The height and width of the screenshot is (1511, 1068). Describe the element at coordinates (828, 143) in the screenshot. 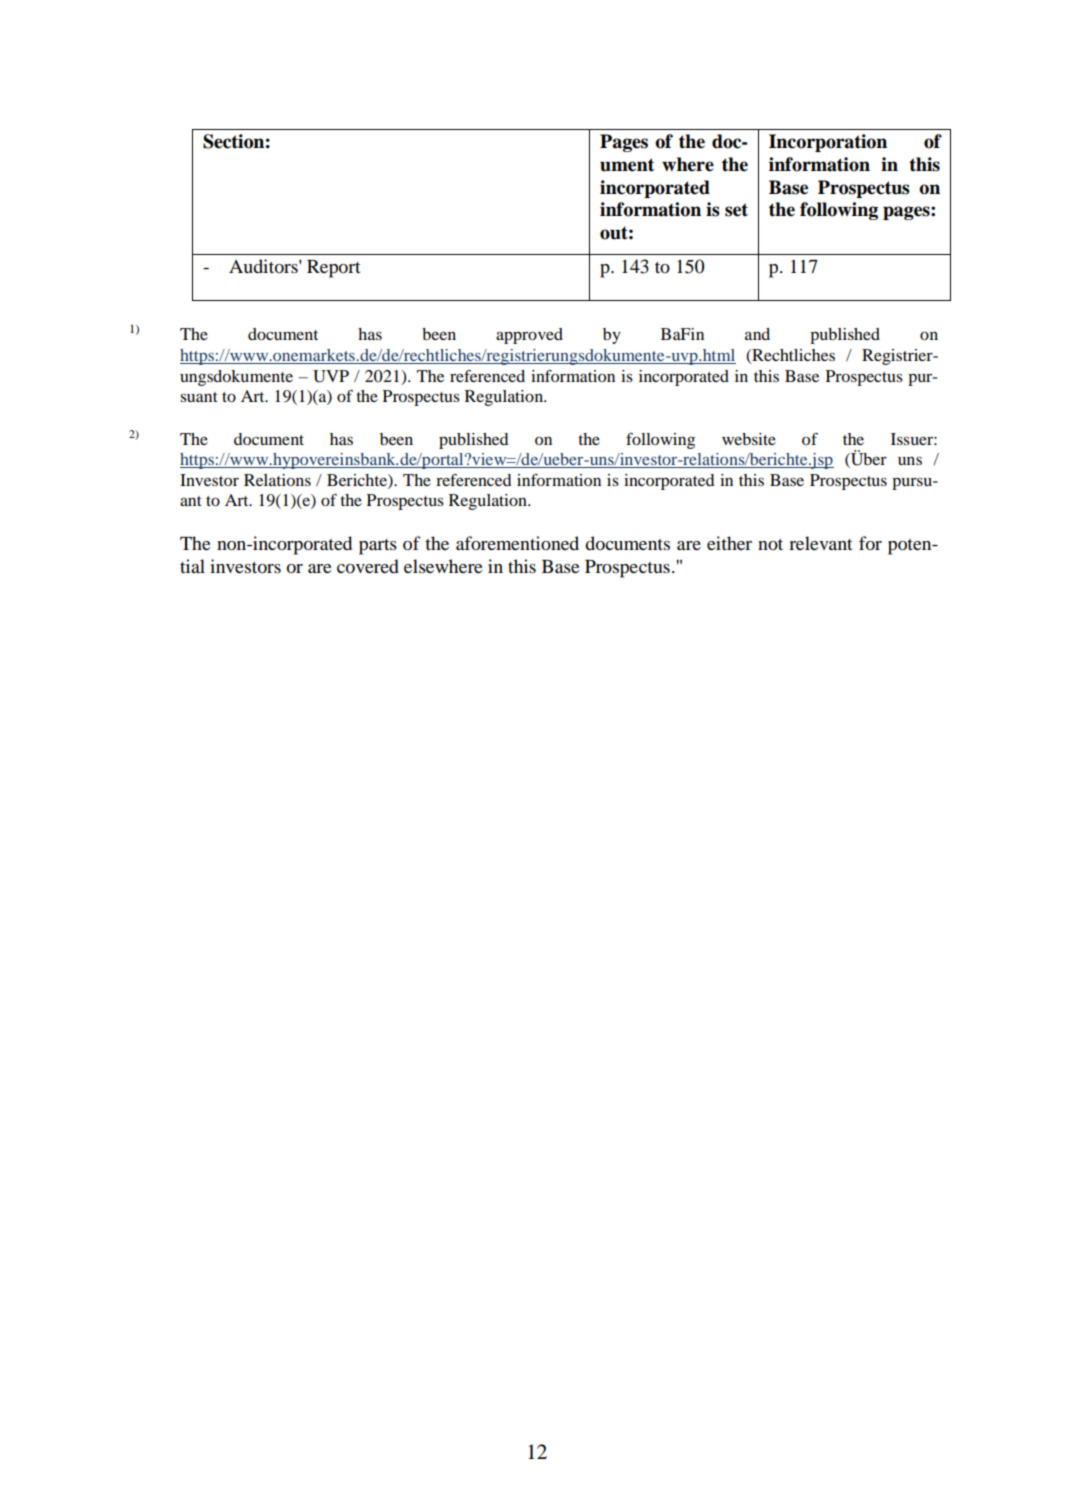

I see `Incorporation` at that location.
